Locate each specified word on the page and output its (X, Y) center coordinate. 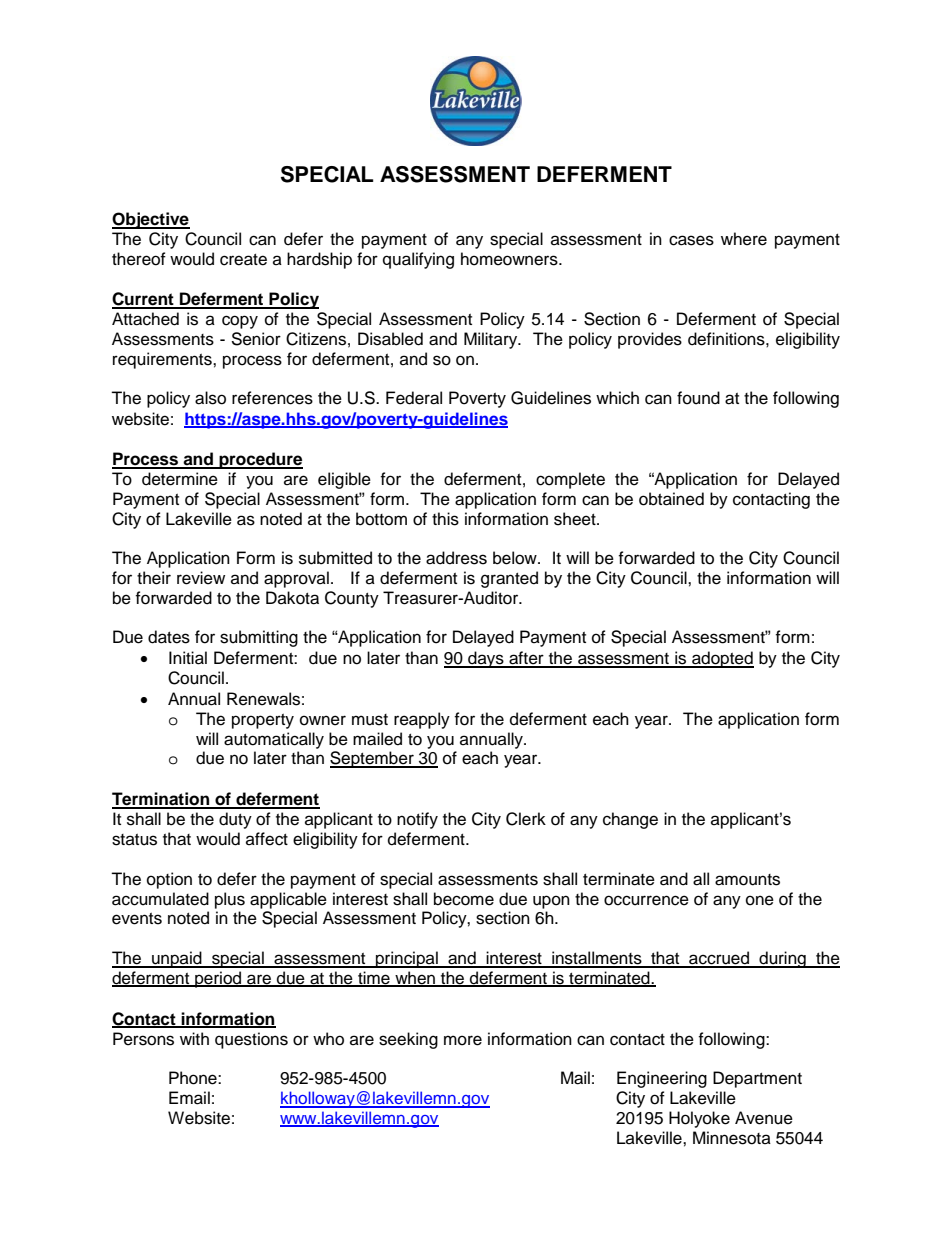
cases (691, 240)
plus (230, 900)
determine (180, 479)
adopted (722, 659)
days (486, 659)
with (194, 1038)
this (445, 519)
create (243, 260)
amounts (747, 880)
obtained (671, 499)
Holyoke (699, 1119)
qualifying (418, 260)
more (463, 1040)
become (464, 899)
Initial (188, 658)
